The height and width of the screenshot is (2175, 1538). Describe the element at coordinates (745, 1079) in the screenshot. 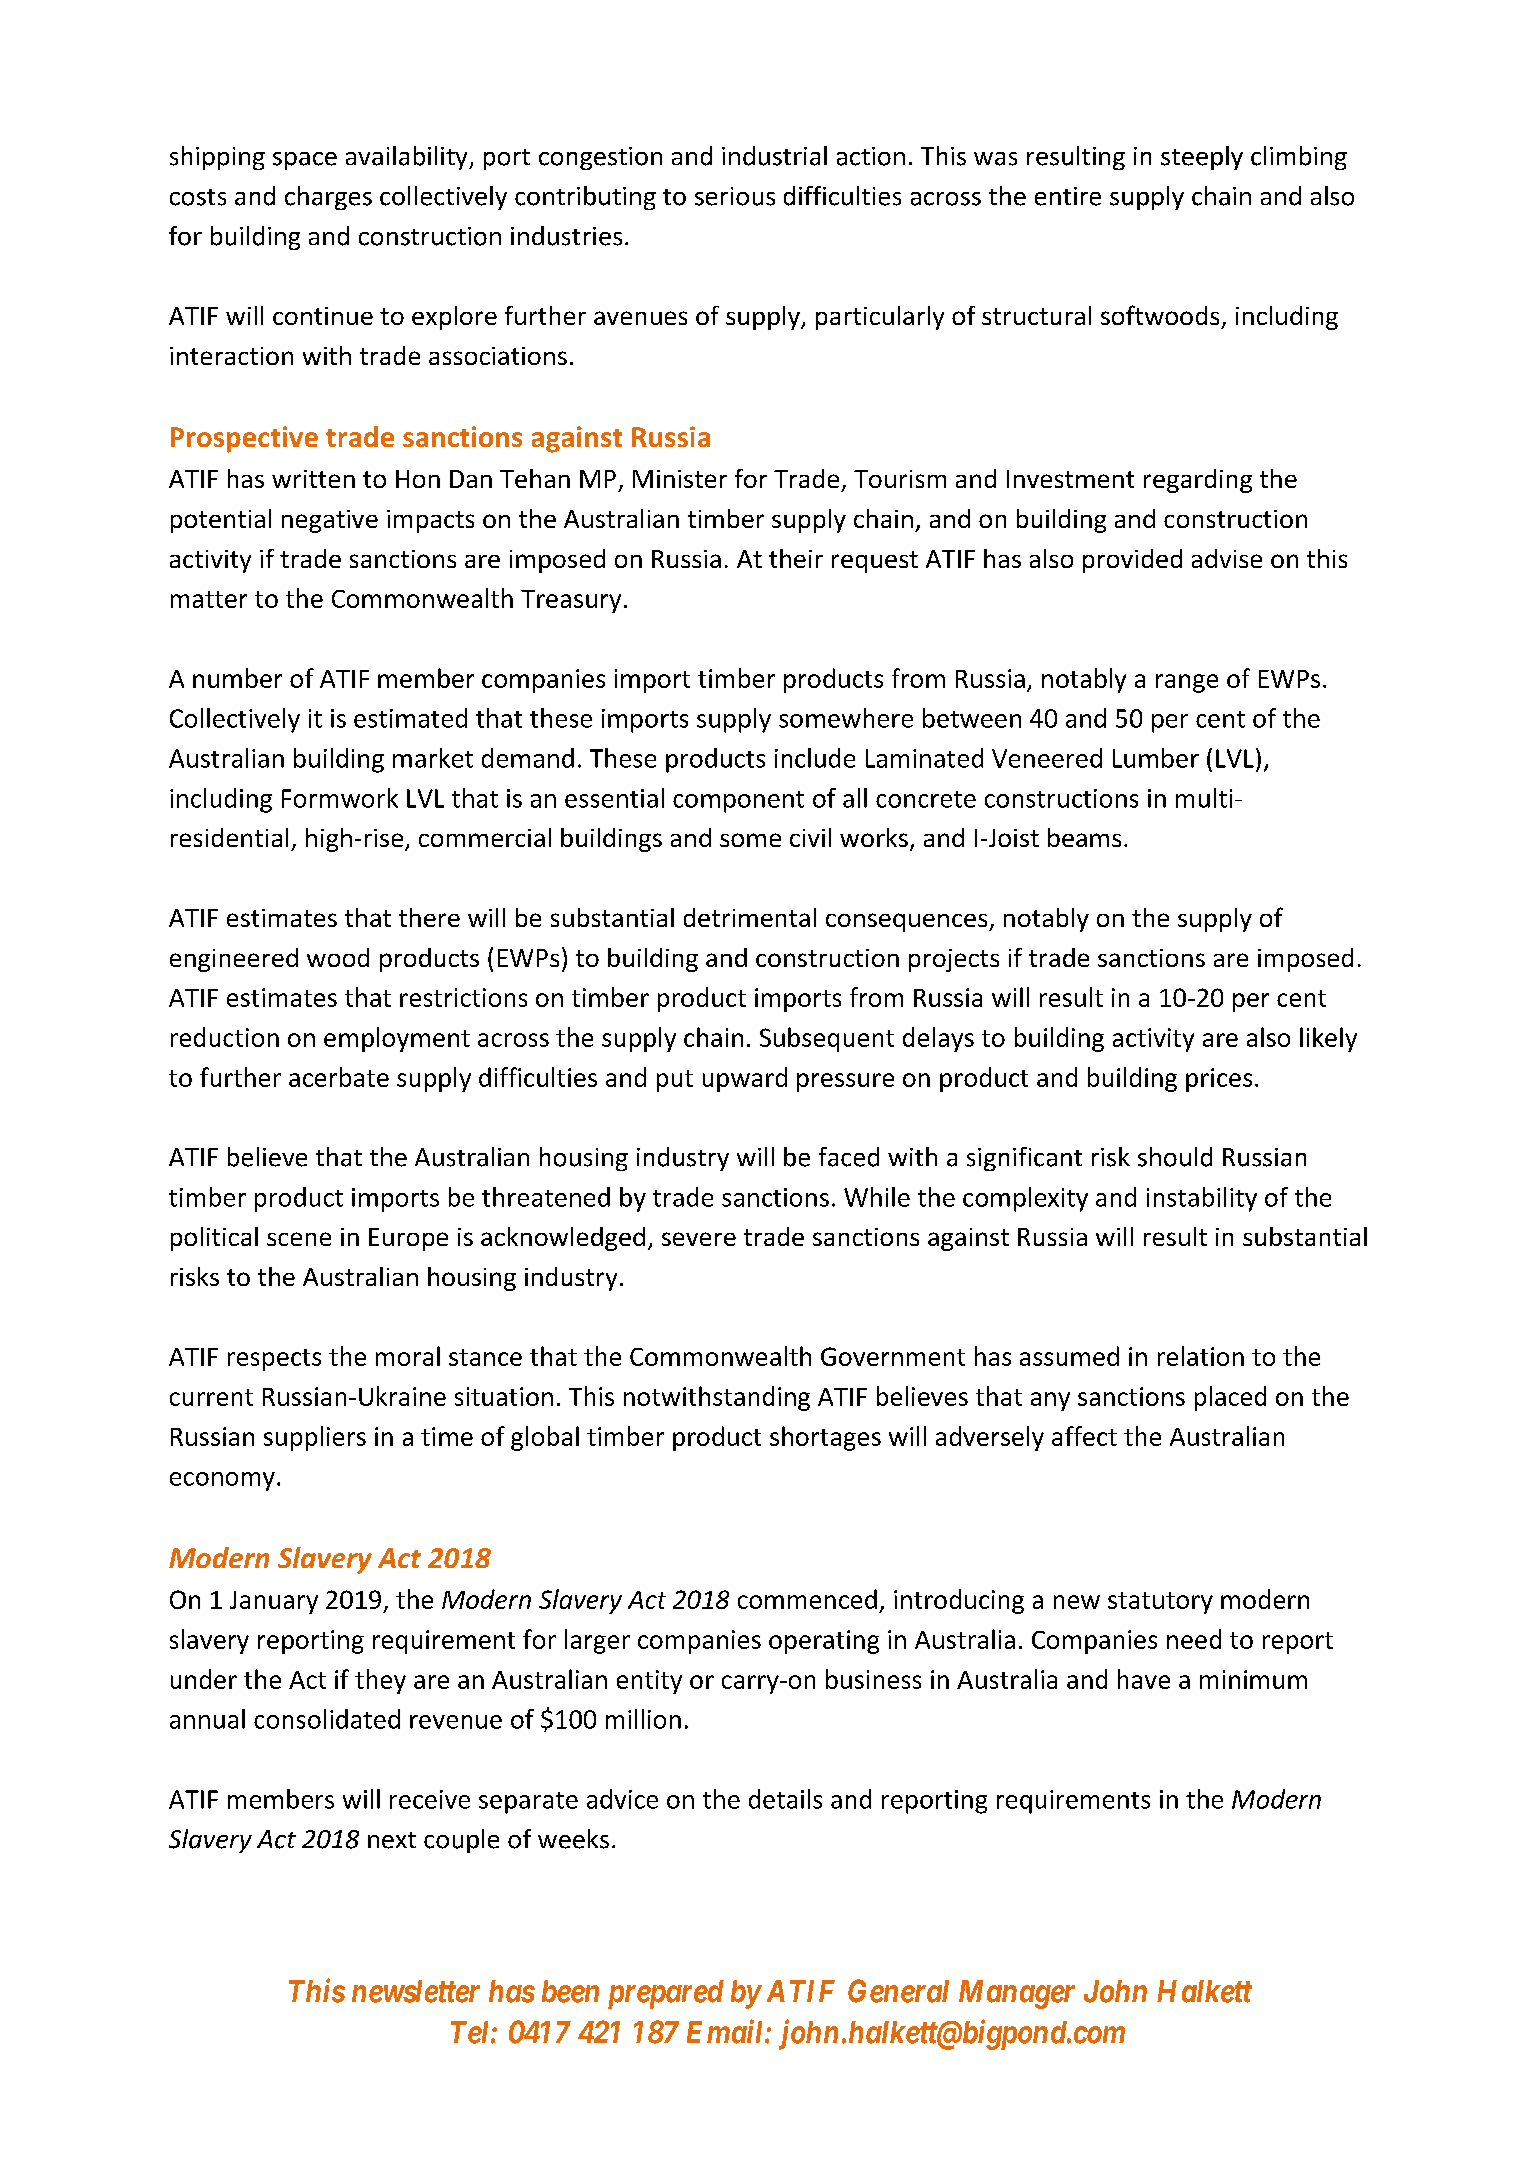

I see `upward` at that location.
